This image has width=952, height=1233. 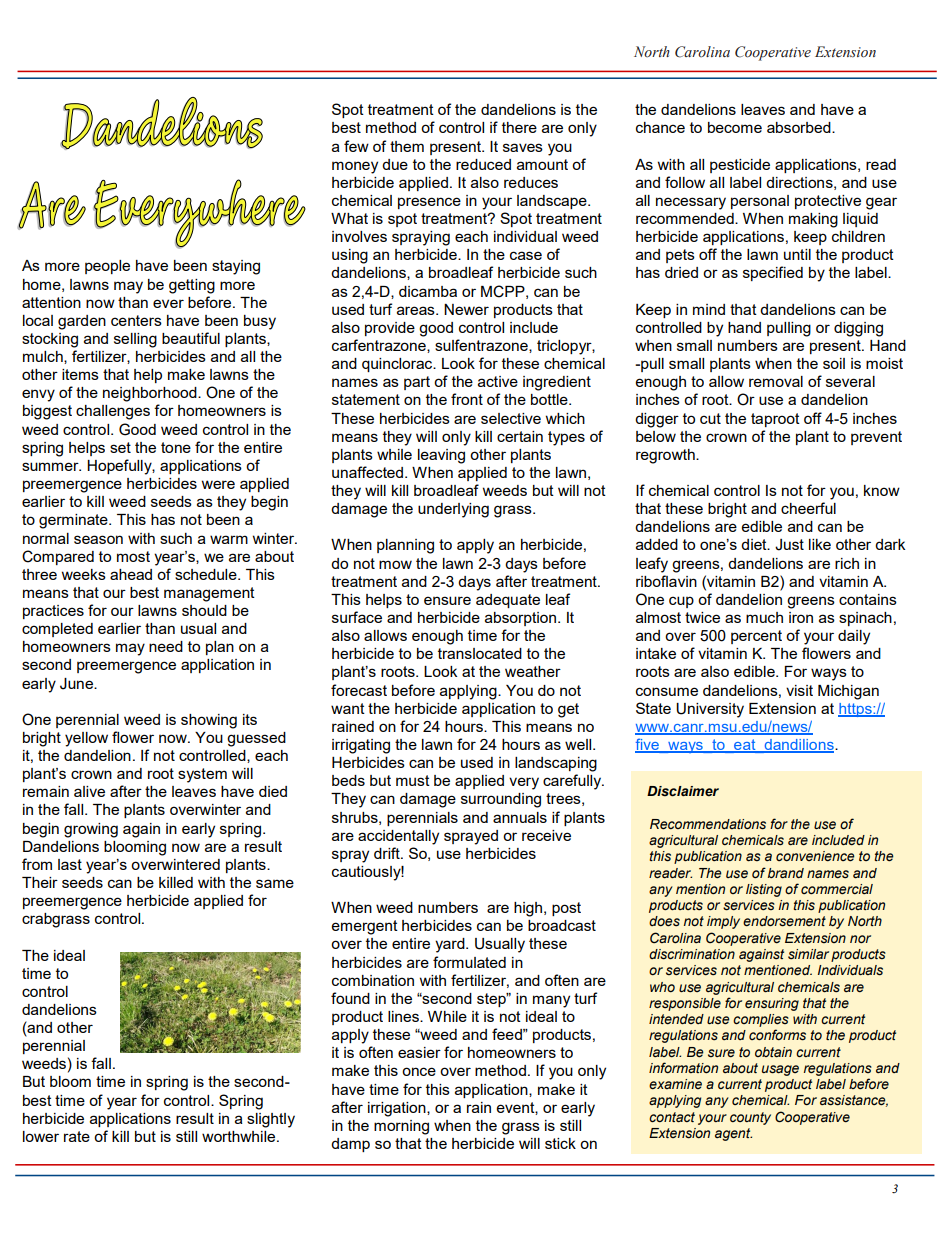 What do you see at coordinates (483, 164) in the image?
I see `reduced` at bounding box center [483, 164].
